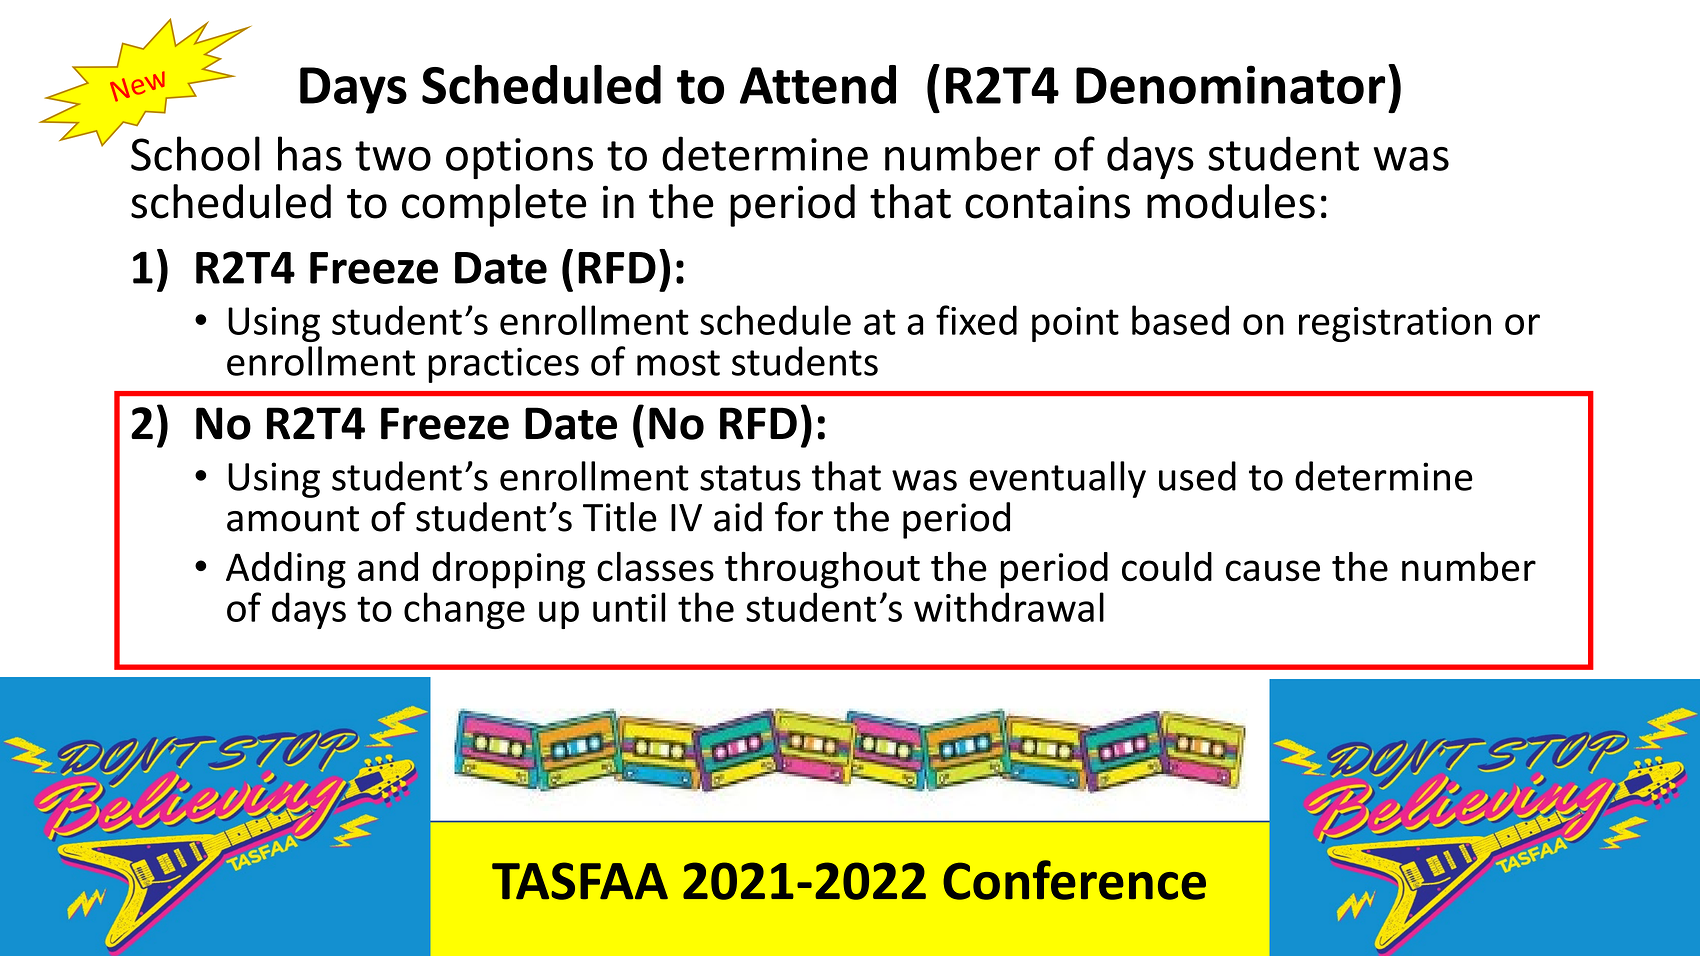 The image size is (1700, 956). Describe the element at coordinates (976, 320) in the screenshot. I see `fixed` at that location.
